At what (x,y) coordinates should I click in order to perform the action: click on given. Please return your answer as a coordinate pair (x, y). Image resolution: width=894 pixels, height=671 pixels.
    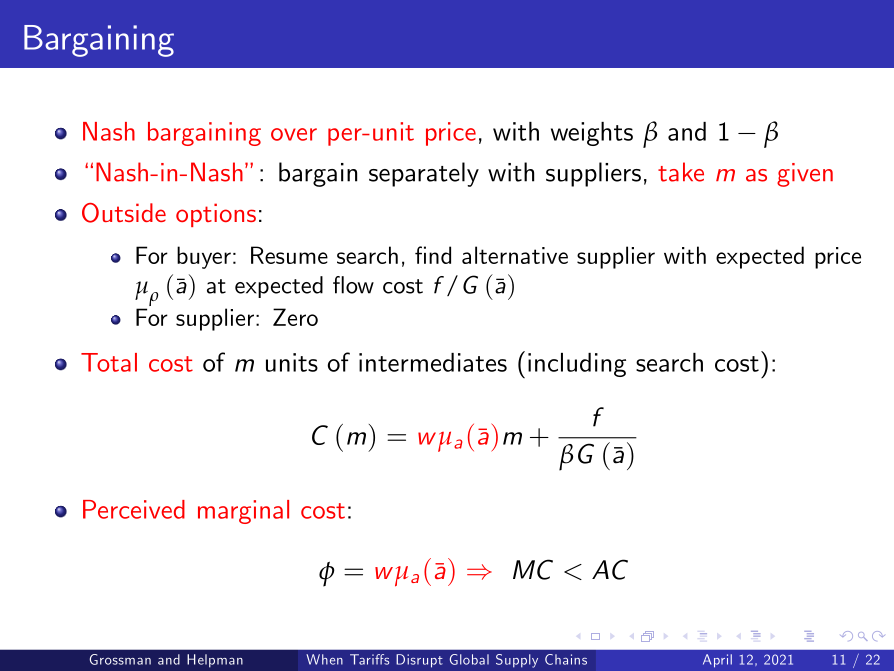
    Looking at the image, I should click on (805, 175).
